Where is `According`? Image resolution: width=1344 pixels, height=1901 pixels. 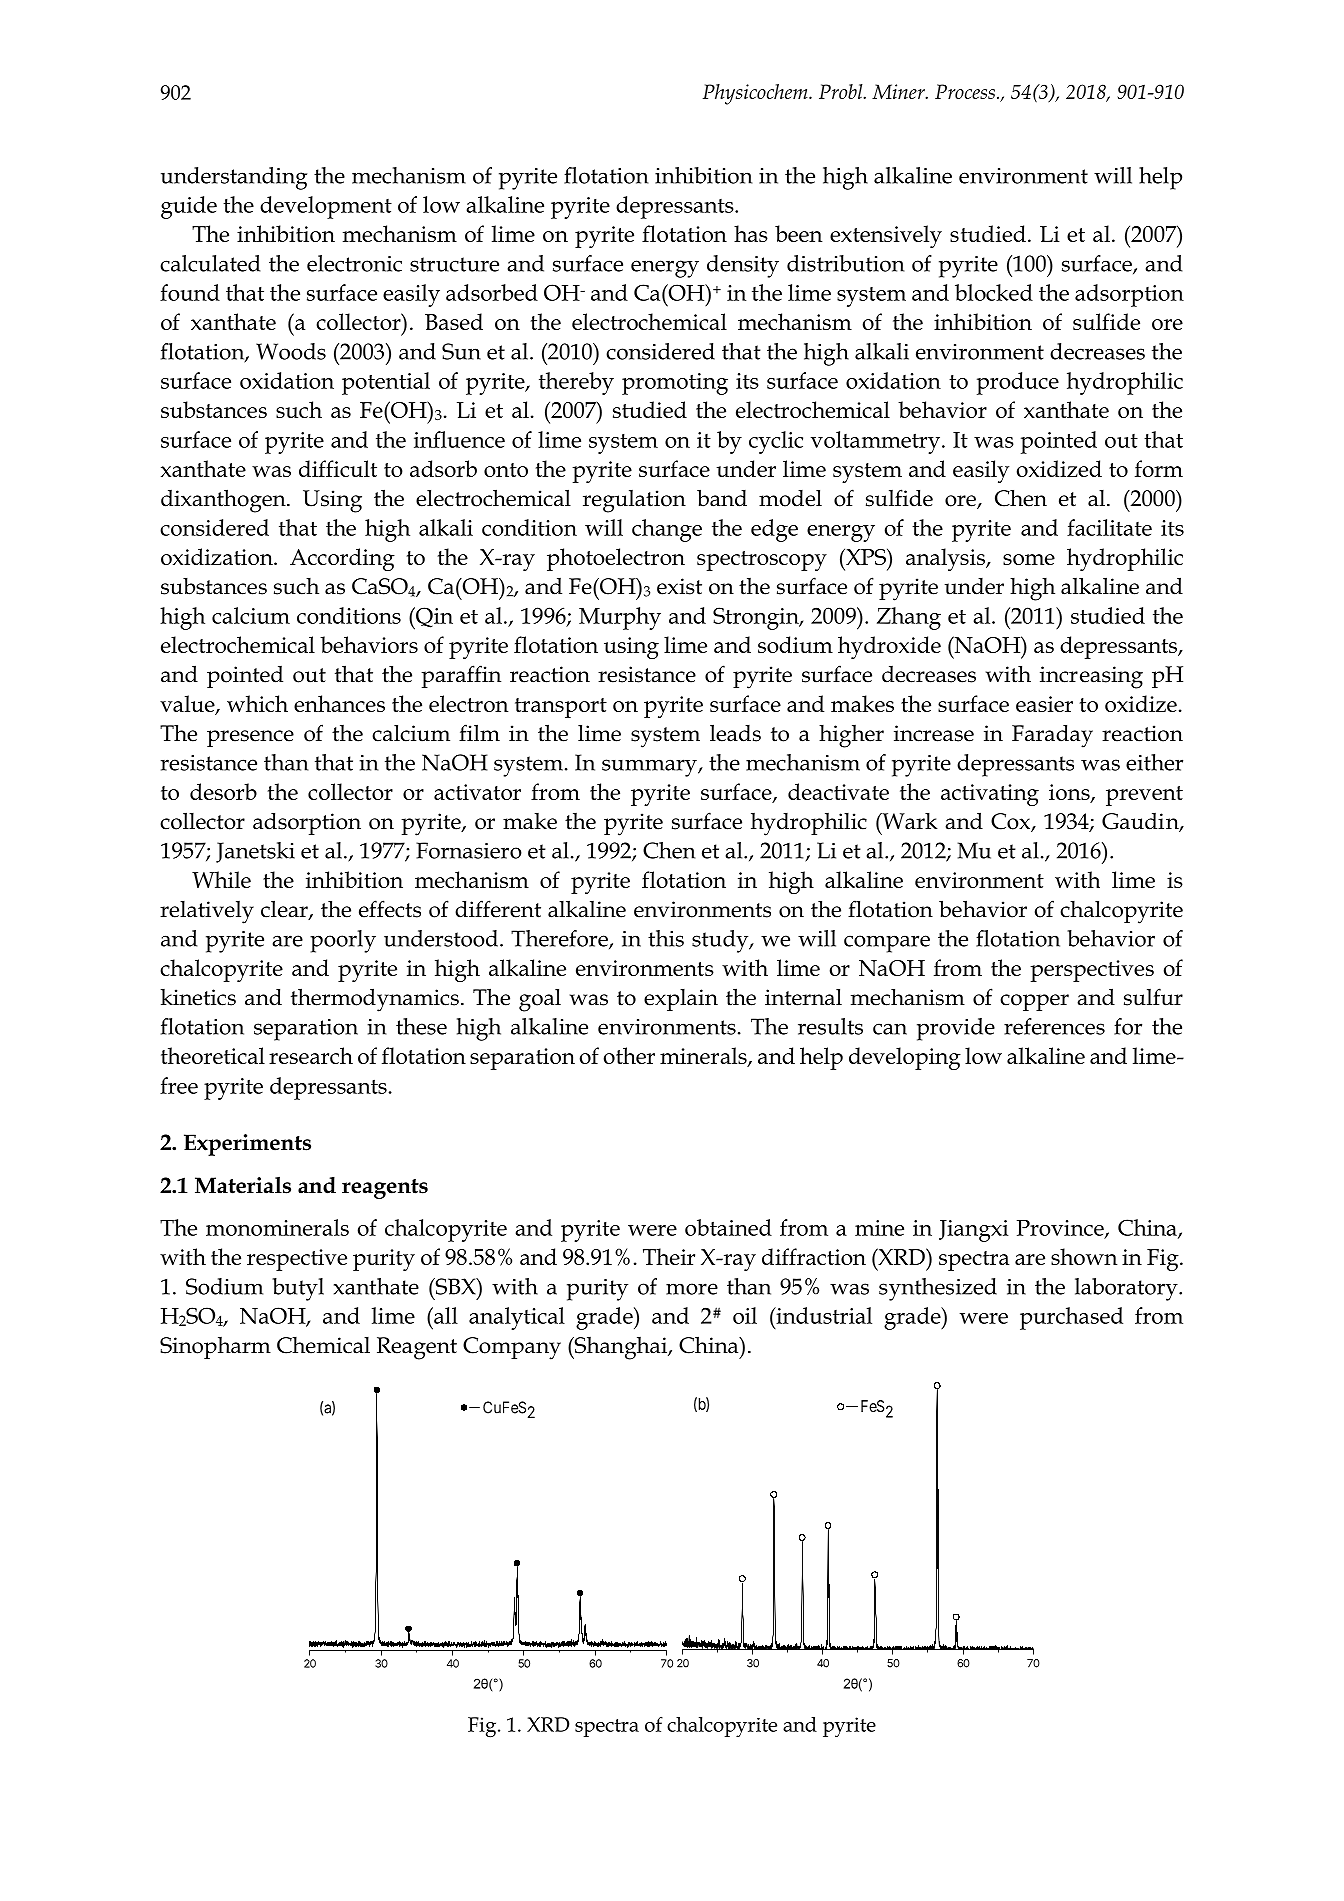 According is located at coordinates (342, 559).
